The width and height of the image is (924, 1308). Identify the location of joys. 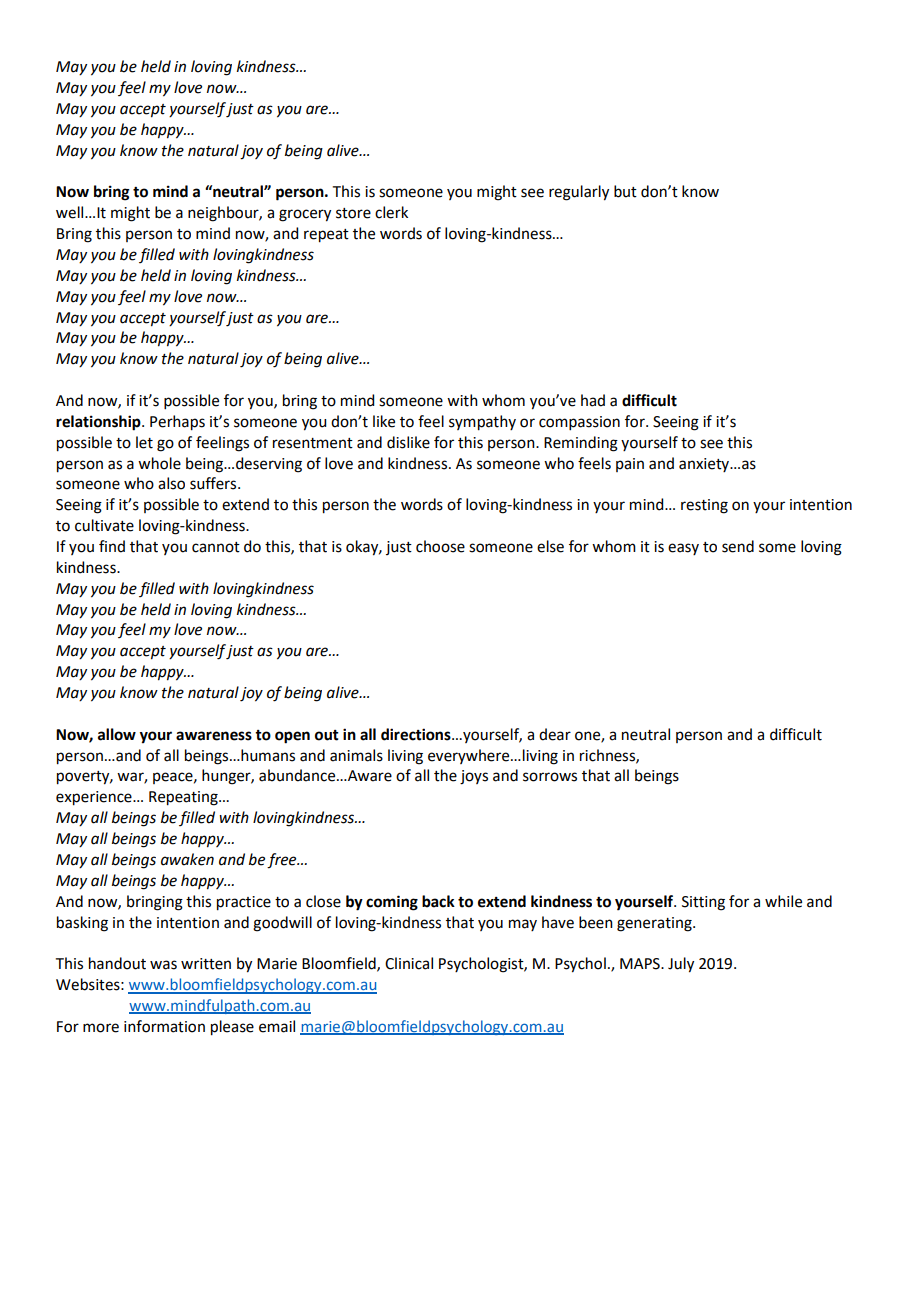
(474, 777).
